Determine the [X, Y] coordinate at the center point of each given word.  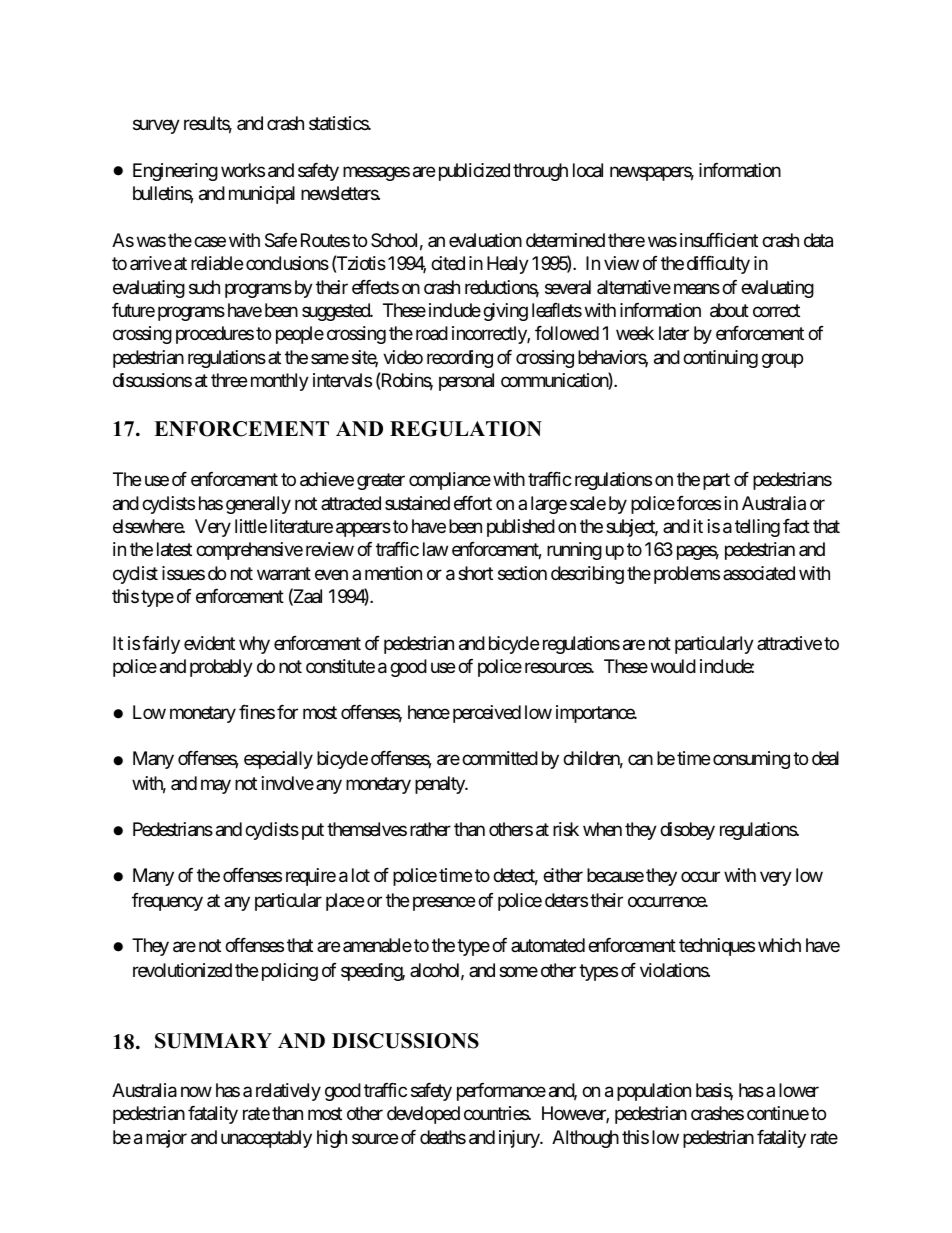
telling [757, 528]
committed [500, 758]
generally [258, 505]
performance [501, 1092]
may [216, 786]
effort [473, 503]
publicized [474, 172]
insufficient [719, 240]
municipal [262, 195]
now [196, 1091]
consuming [751, 760]
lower [799, 1090]
